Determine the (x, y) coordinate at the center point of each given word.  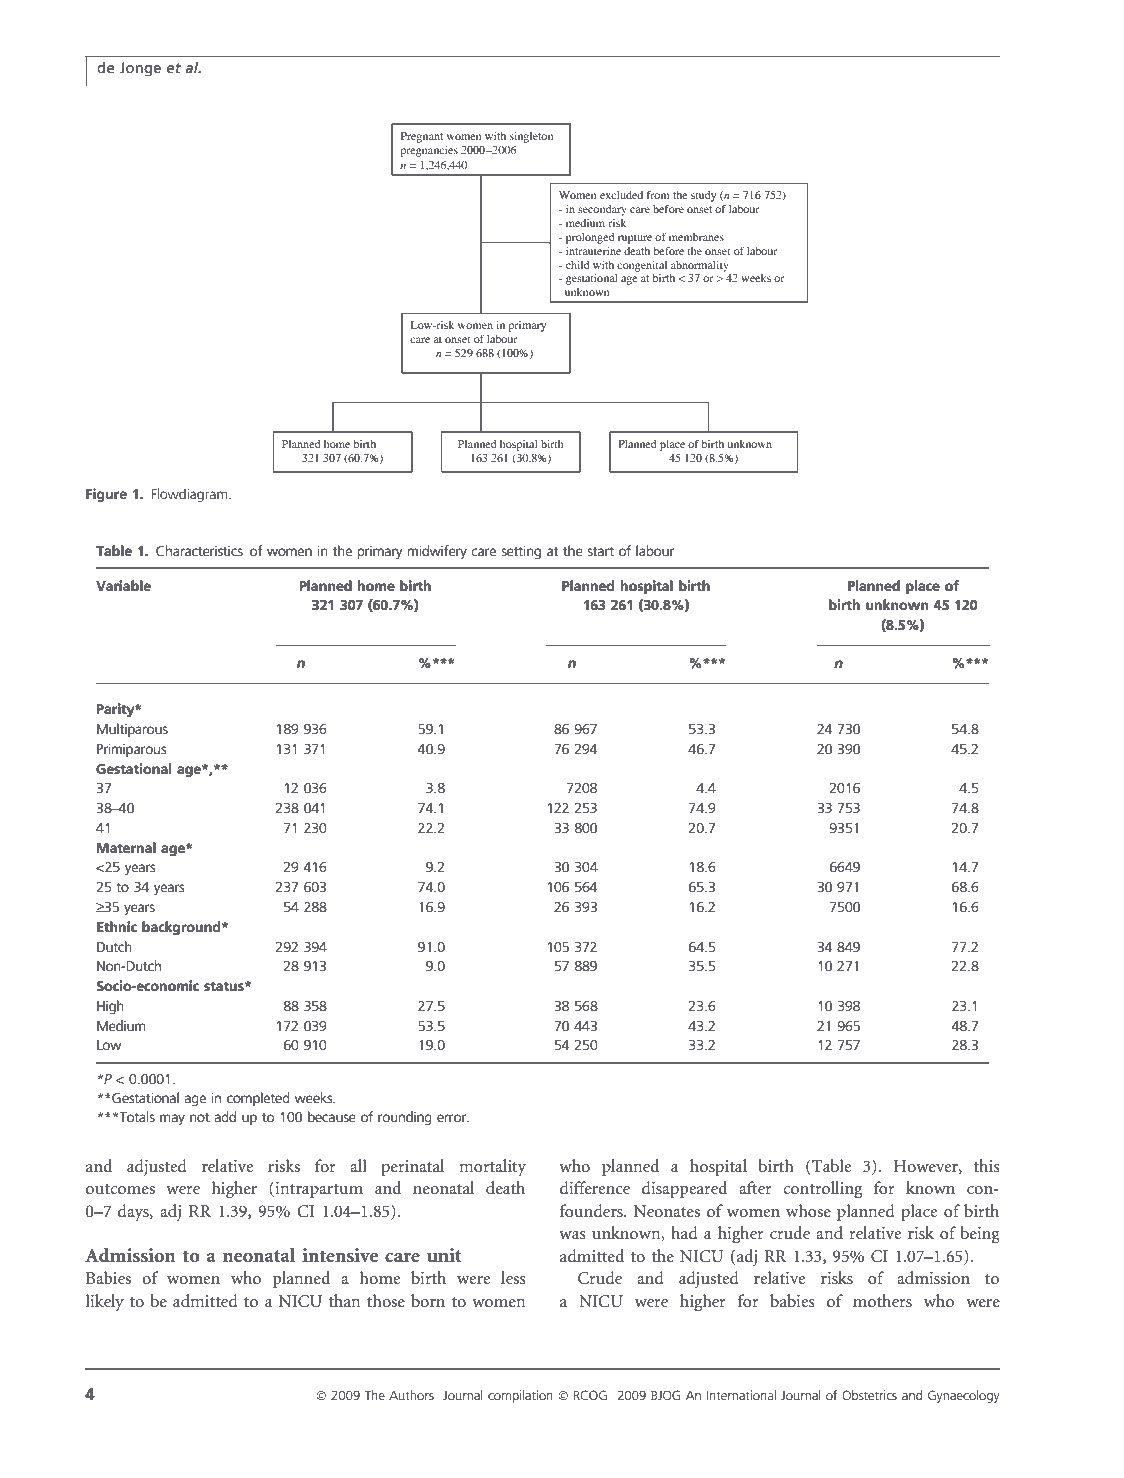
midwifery (437, 552)
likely (105, 1302)
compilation (520, 1396)
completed (258, 1099)
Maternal (126, 847)
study (703, 196)
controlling (822, 1190)
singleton (532, 137)
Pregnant (422, 137)
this (987, 1165)
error (452, 1118)
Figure (106, 495)
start (601, 551)
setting (521, 552)
